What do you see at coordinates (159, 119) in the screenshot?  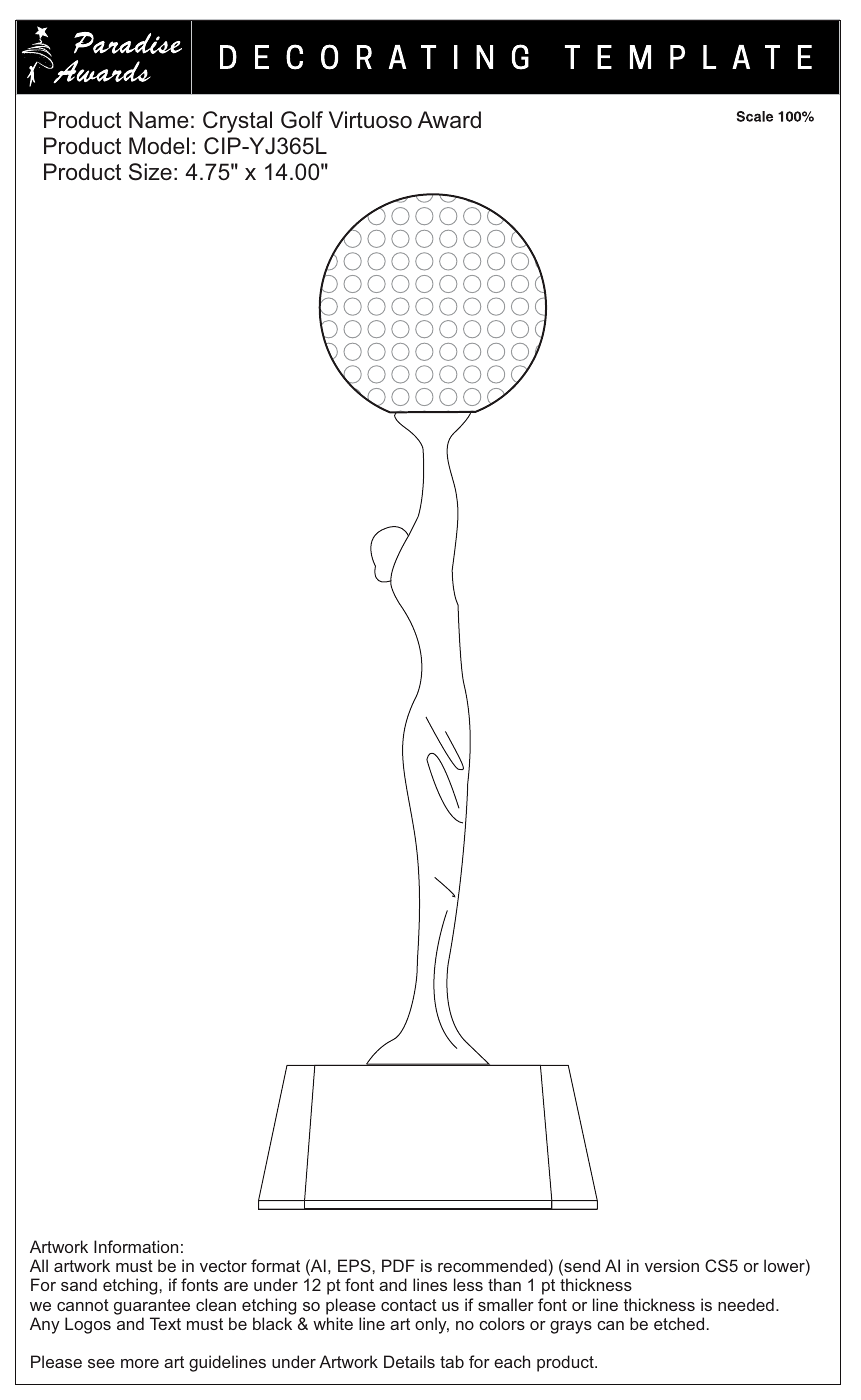 I see `Name` at bounding box center [159, 119].
